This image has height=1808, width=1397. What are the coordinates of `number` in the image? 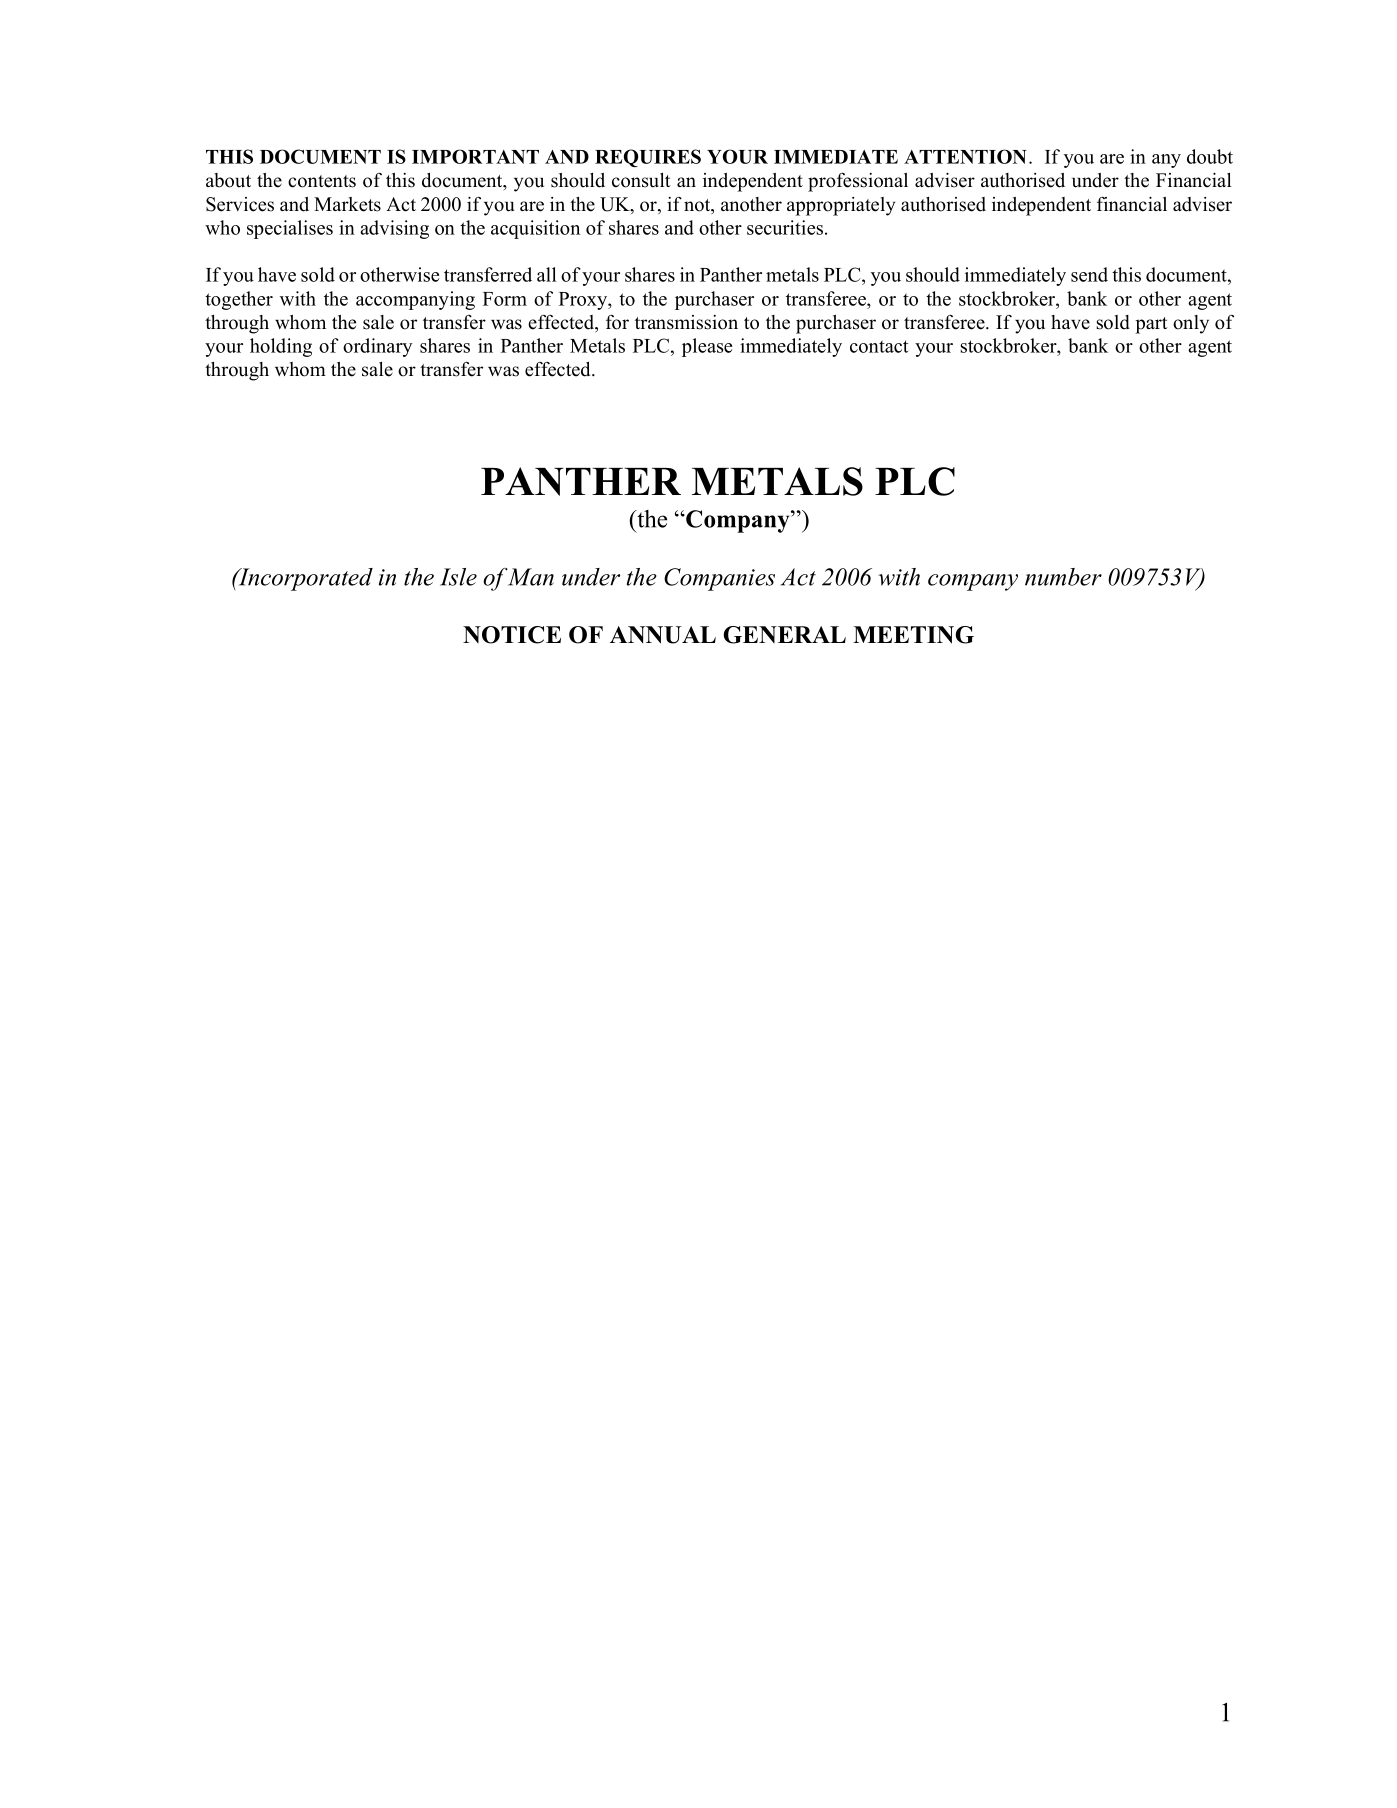 It's located at (1063, 577).
